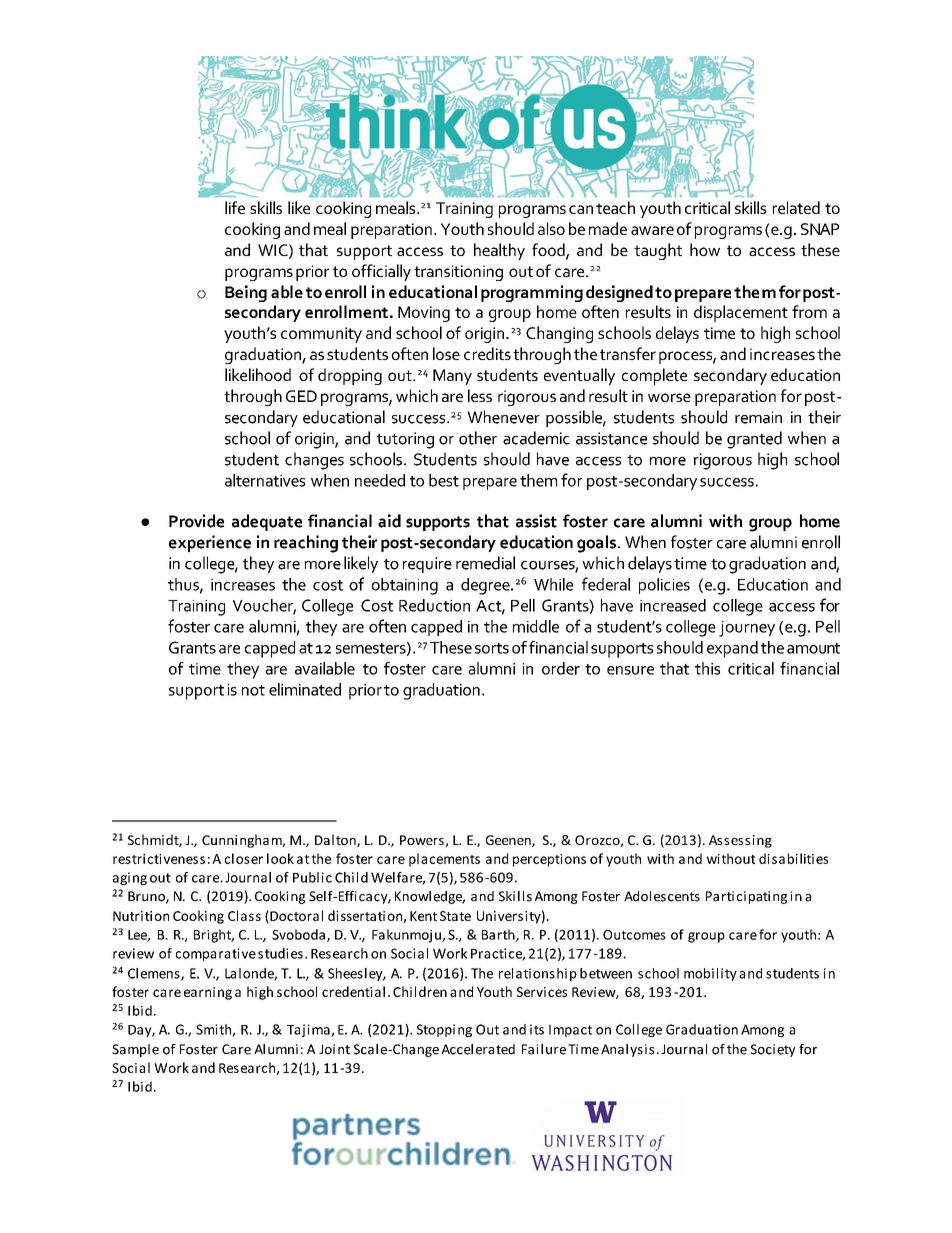 The width and height of the screenshot is (952, 1233). What do you see at coordinates (214, 1030) in the screenshot?
I see `Smith` at bounding box center [214, 1030].
